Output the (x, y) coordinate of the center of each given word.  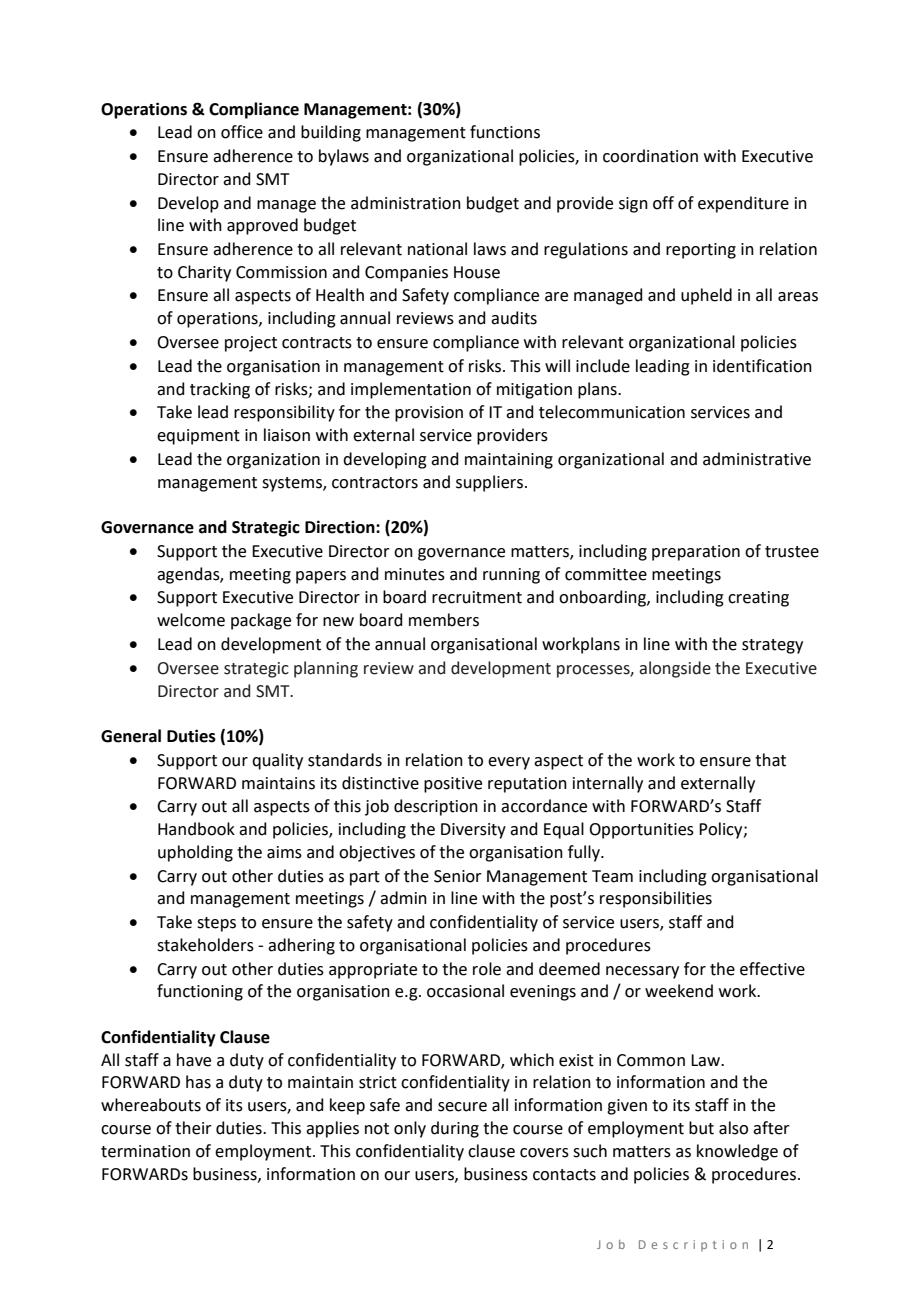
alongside (675, 669)
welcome (191, 620)
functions (505, 132)
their (193, 1128)
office (242, 132)
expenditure (743, 204)
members (444, 620)
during (455, 1129)
